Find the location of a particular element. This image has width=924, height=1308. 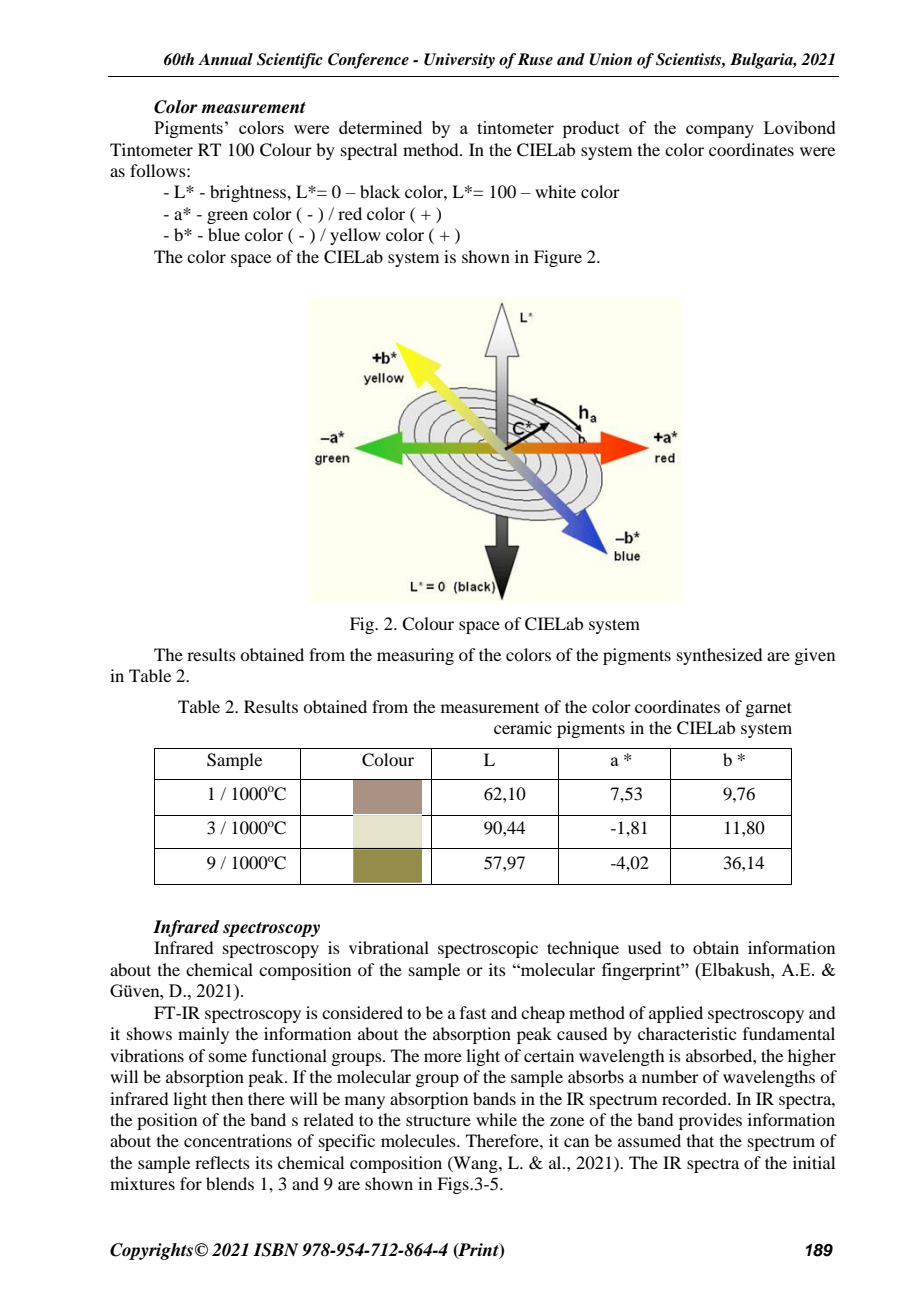

measuring is located at coordinates (415, 656).
